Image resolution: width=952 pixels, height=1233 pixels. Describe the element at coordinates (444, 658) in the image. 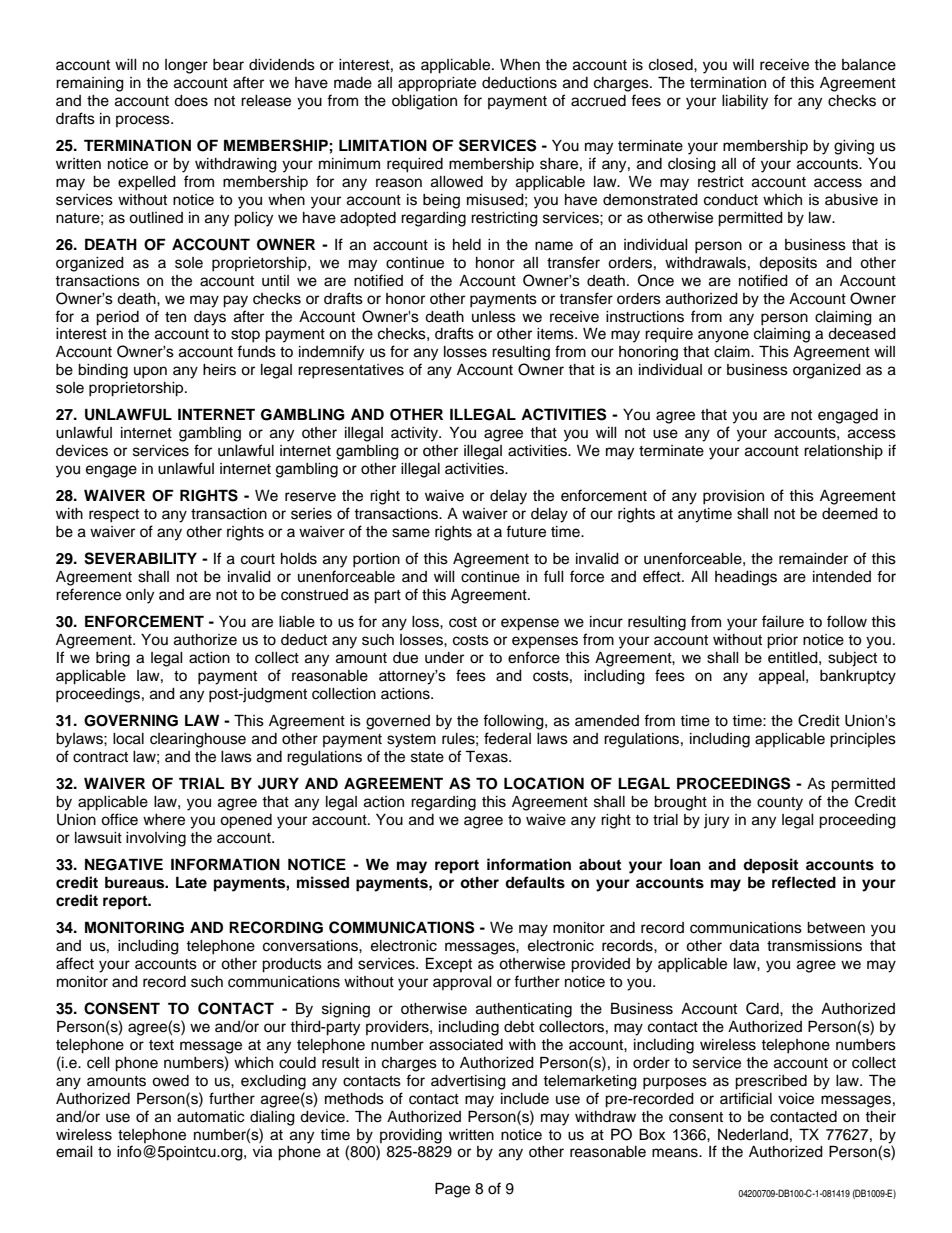

I see `under` at that location.
